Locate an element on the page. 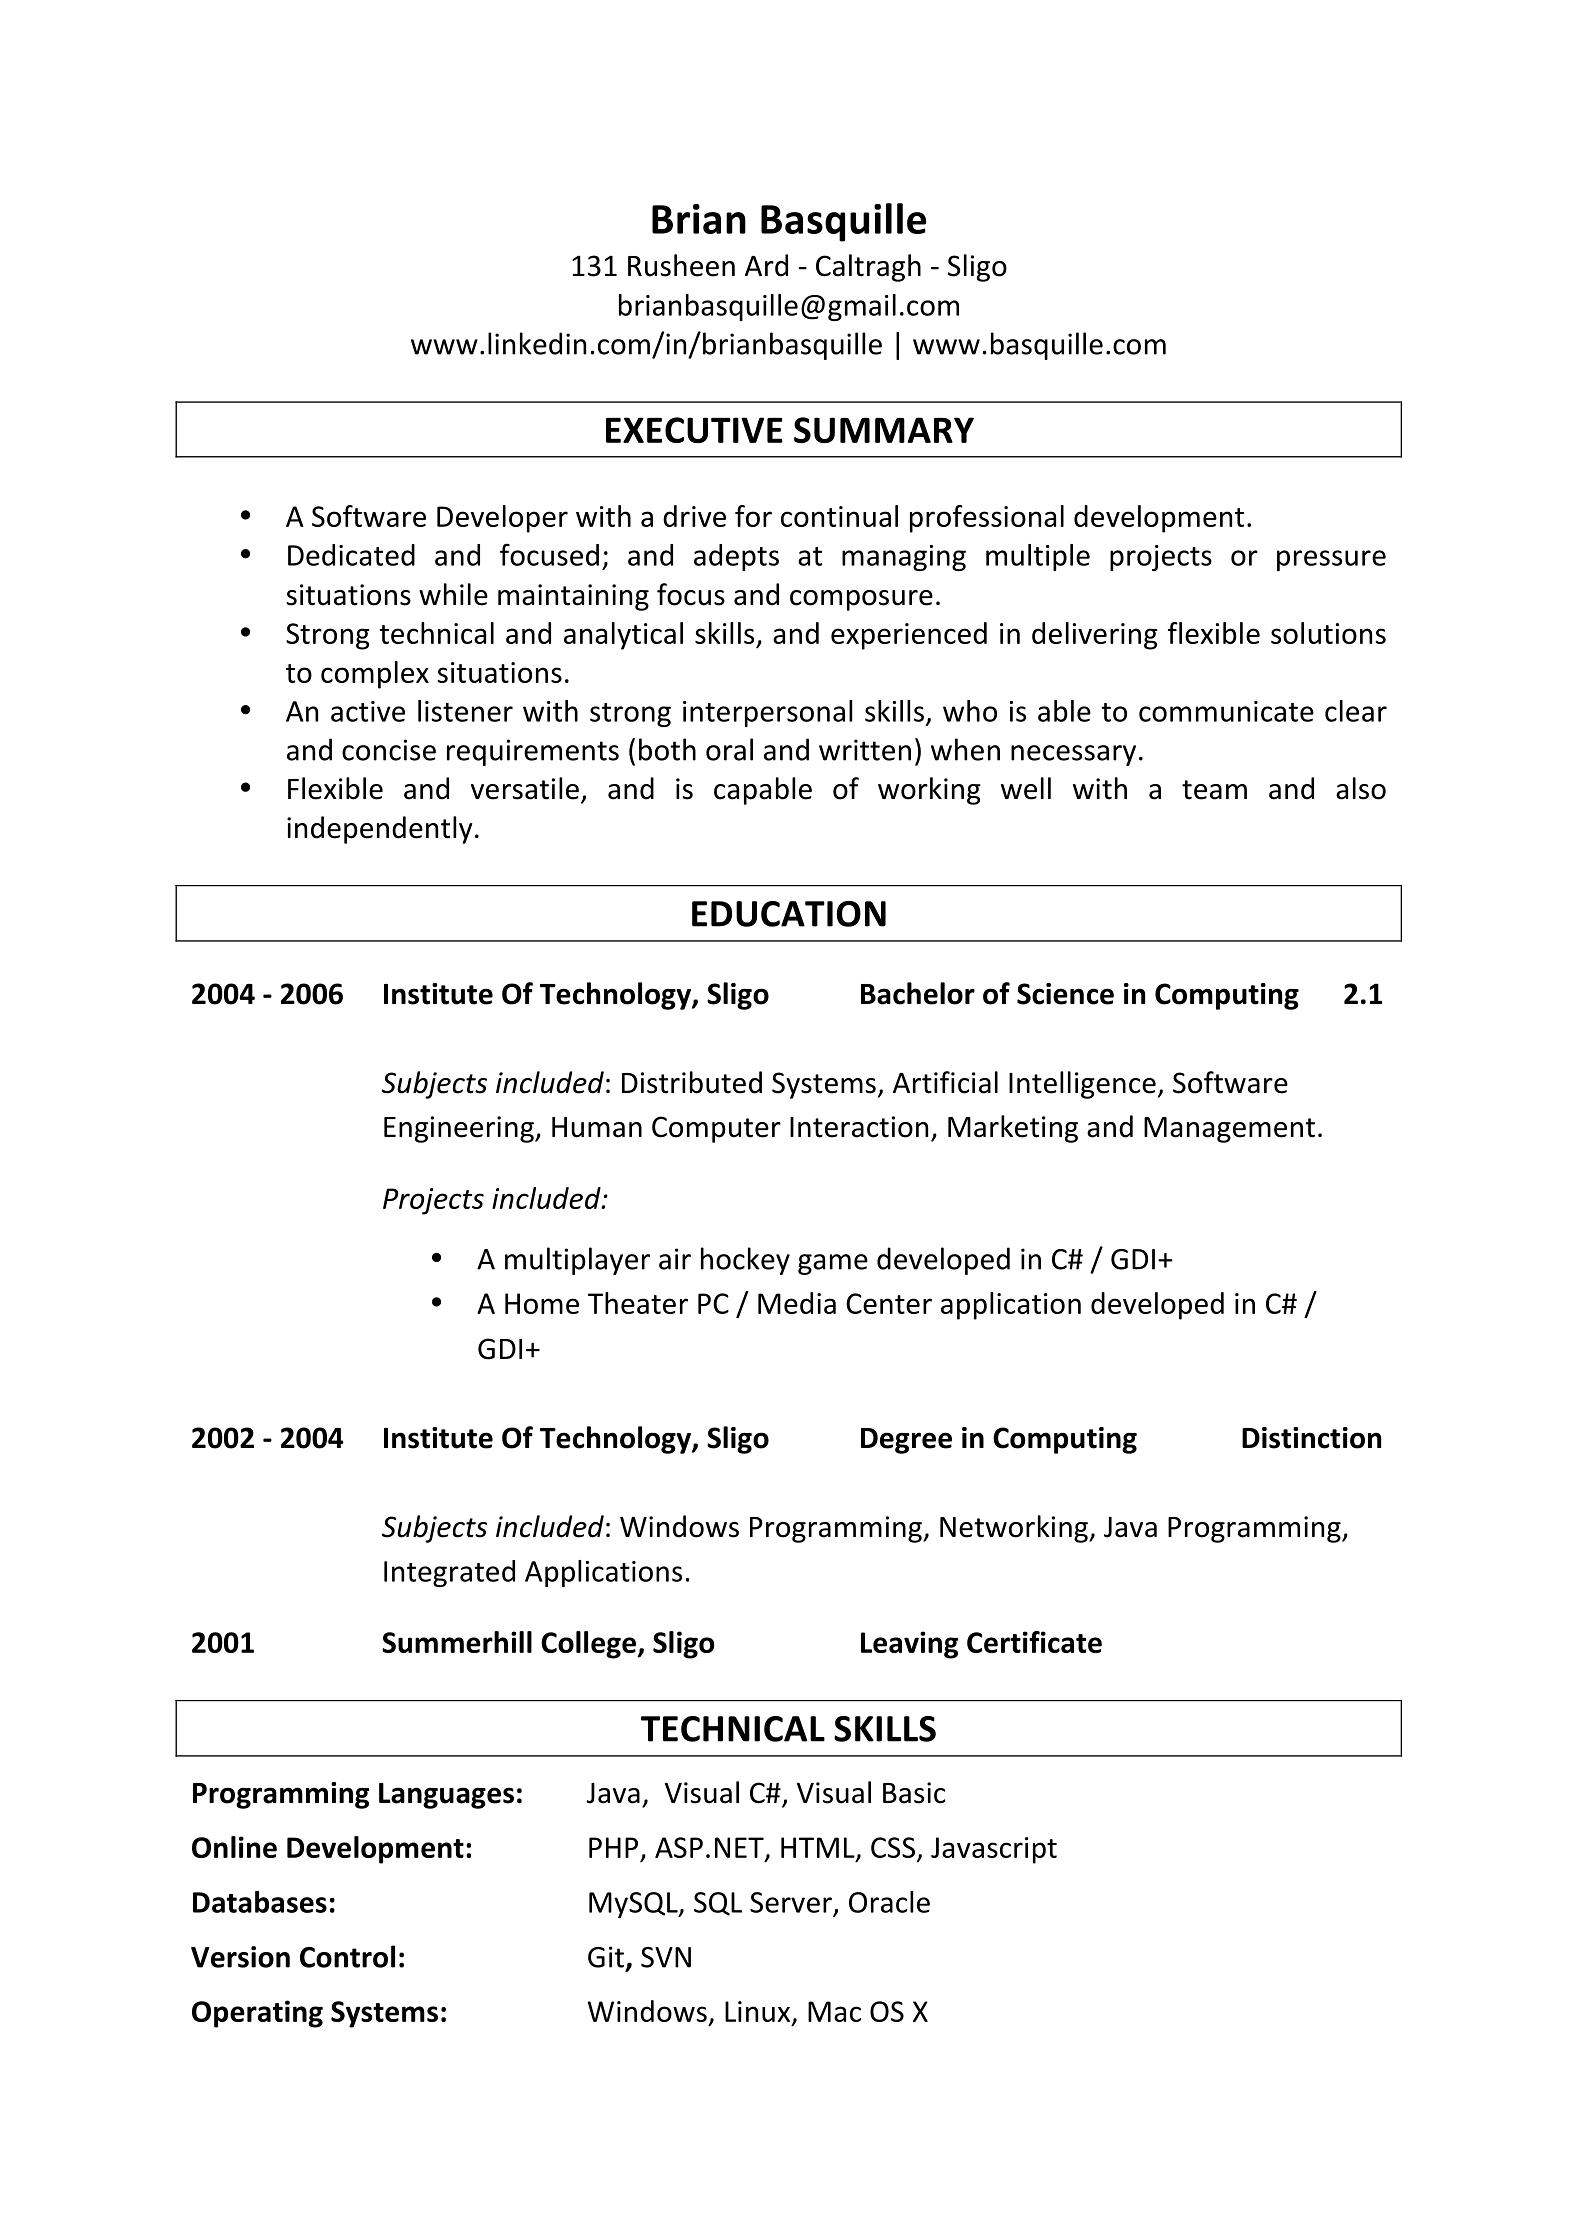 Image resolution: width=1577 pixels, height=2232 pixels. active is located at coordinates (368, 711).
